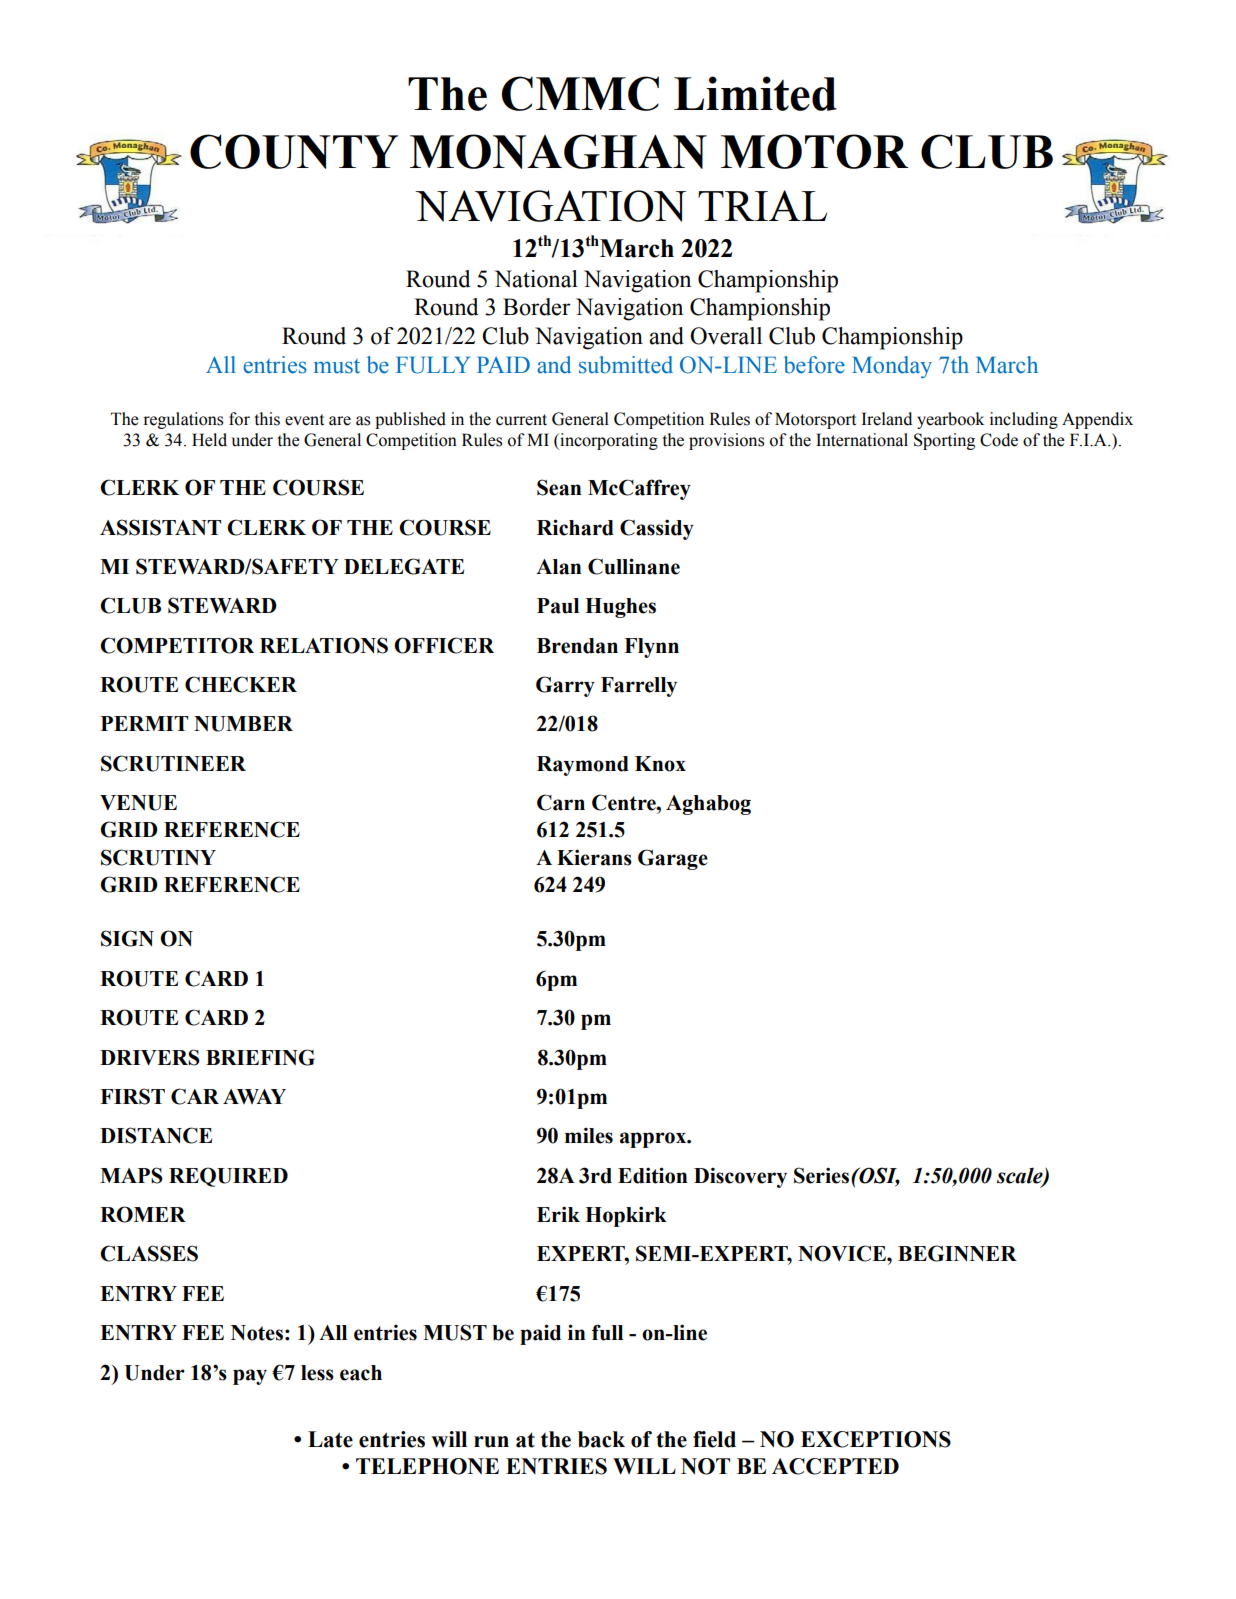 This document has height=1599, width=1236. Describe the element at coordinates (950, 420) in the document. I see `yearbook` at that location.
